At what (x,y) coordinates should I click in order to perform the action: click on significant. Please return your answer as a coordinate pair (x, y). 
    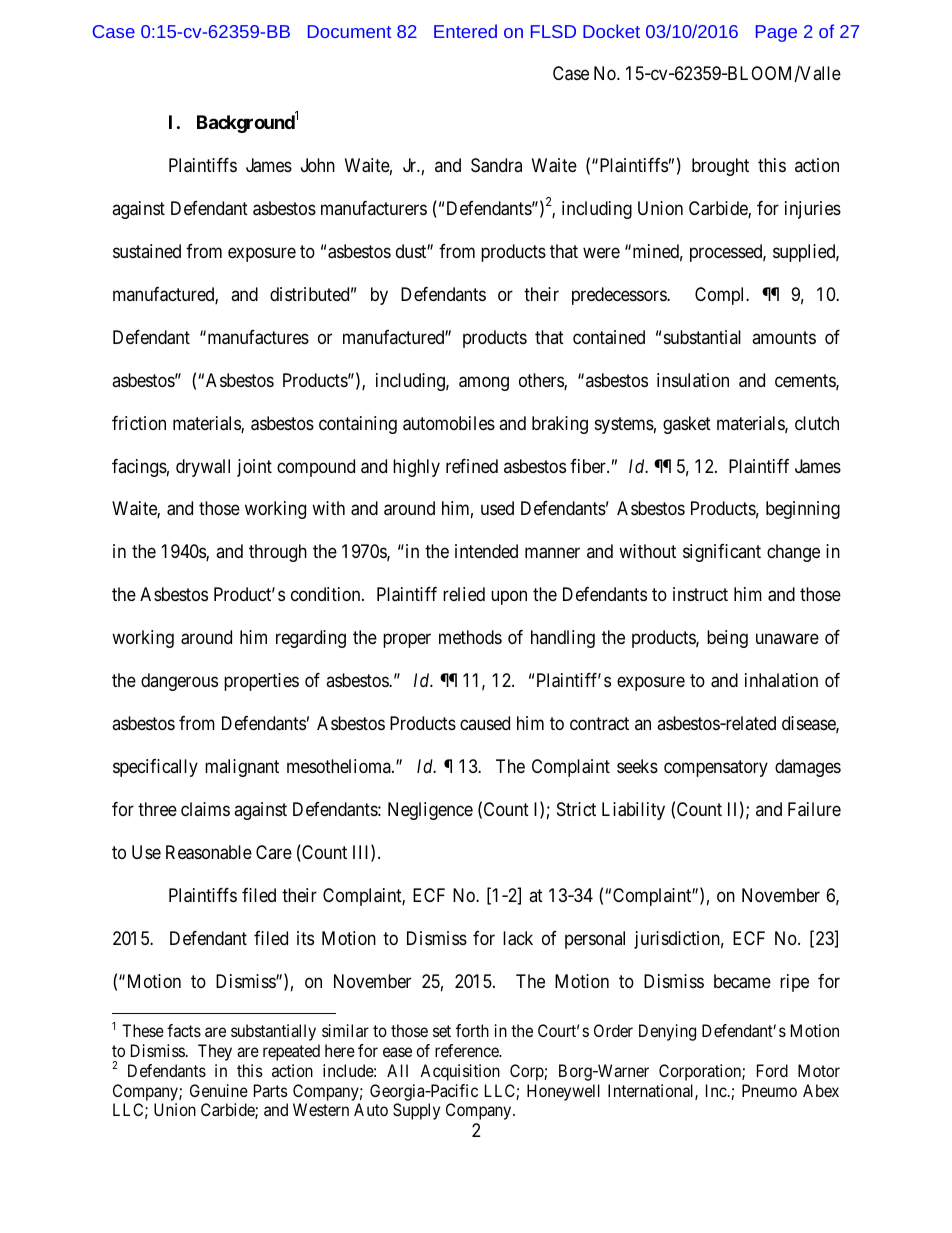
    Looking at the image, I should click on (722, 553).
